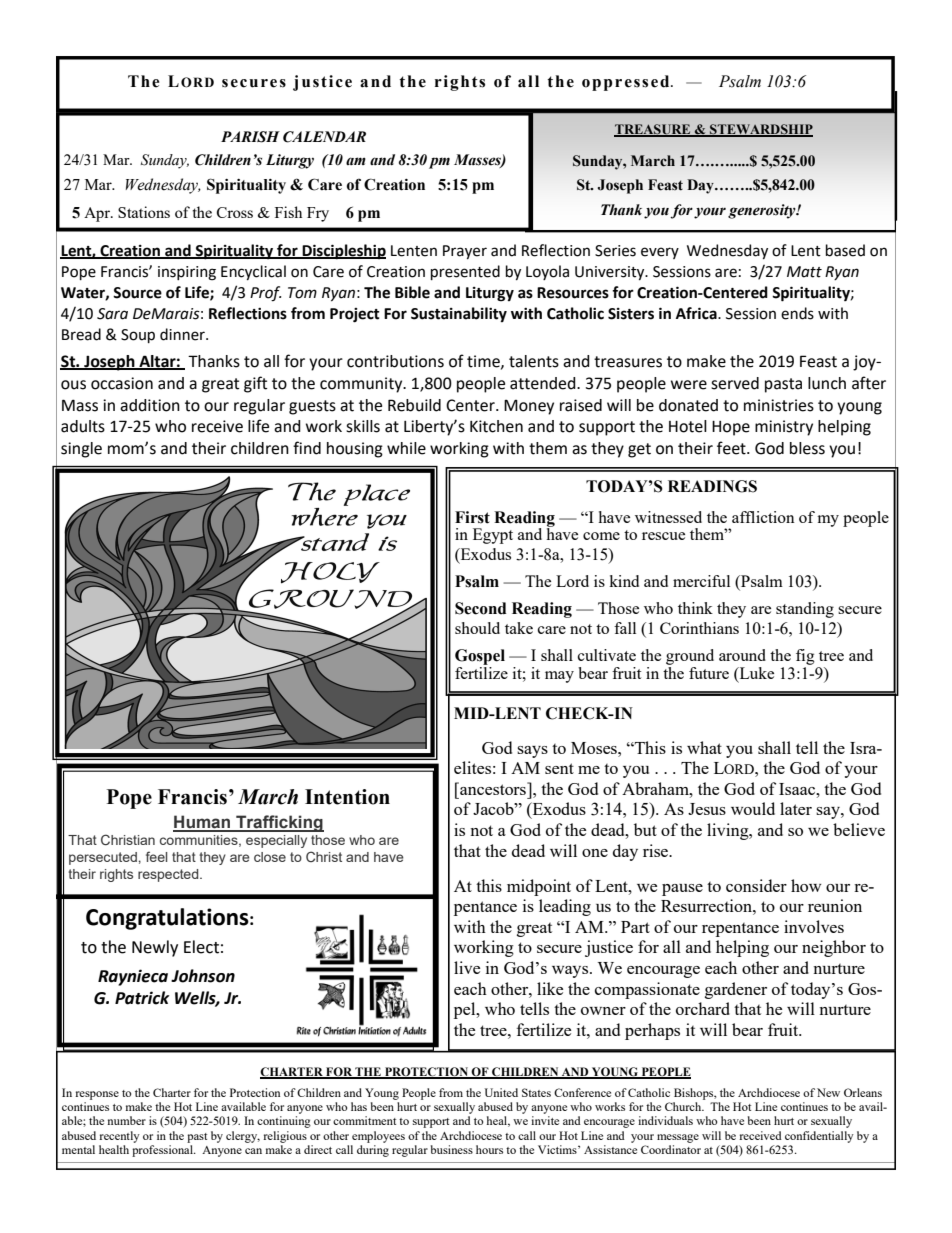 This page has width=952, height=1233. Describe the element at coordinates (126, 1120) in the page. I see `number` at that location.
